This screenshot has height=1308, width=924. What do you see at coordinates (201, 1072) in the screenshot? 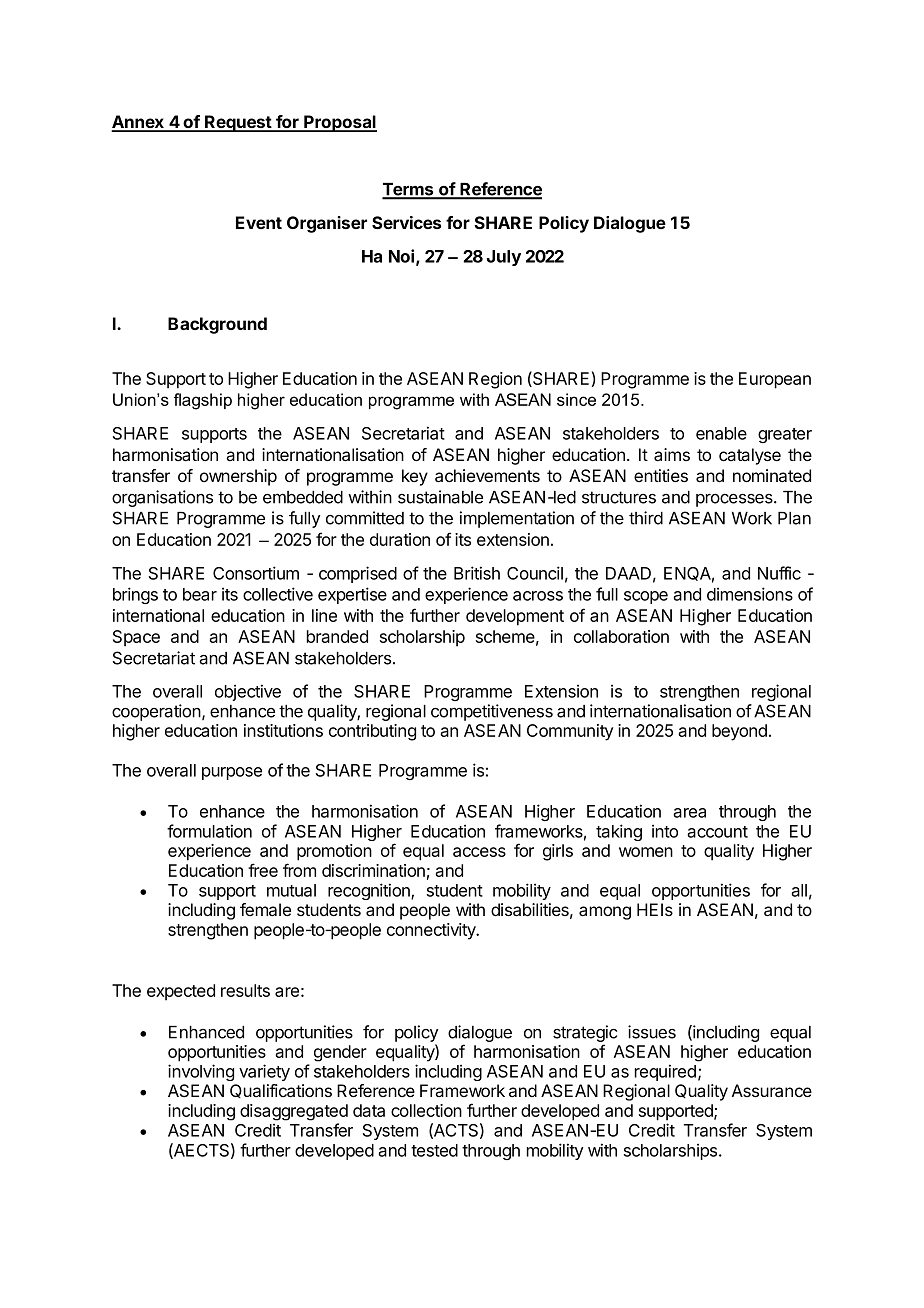
I see `involving` at bounding box center [201, 1072].
